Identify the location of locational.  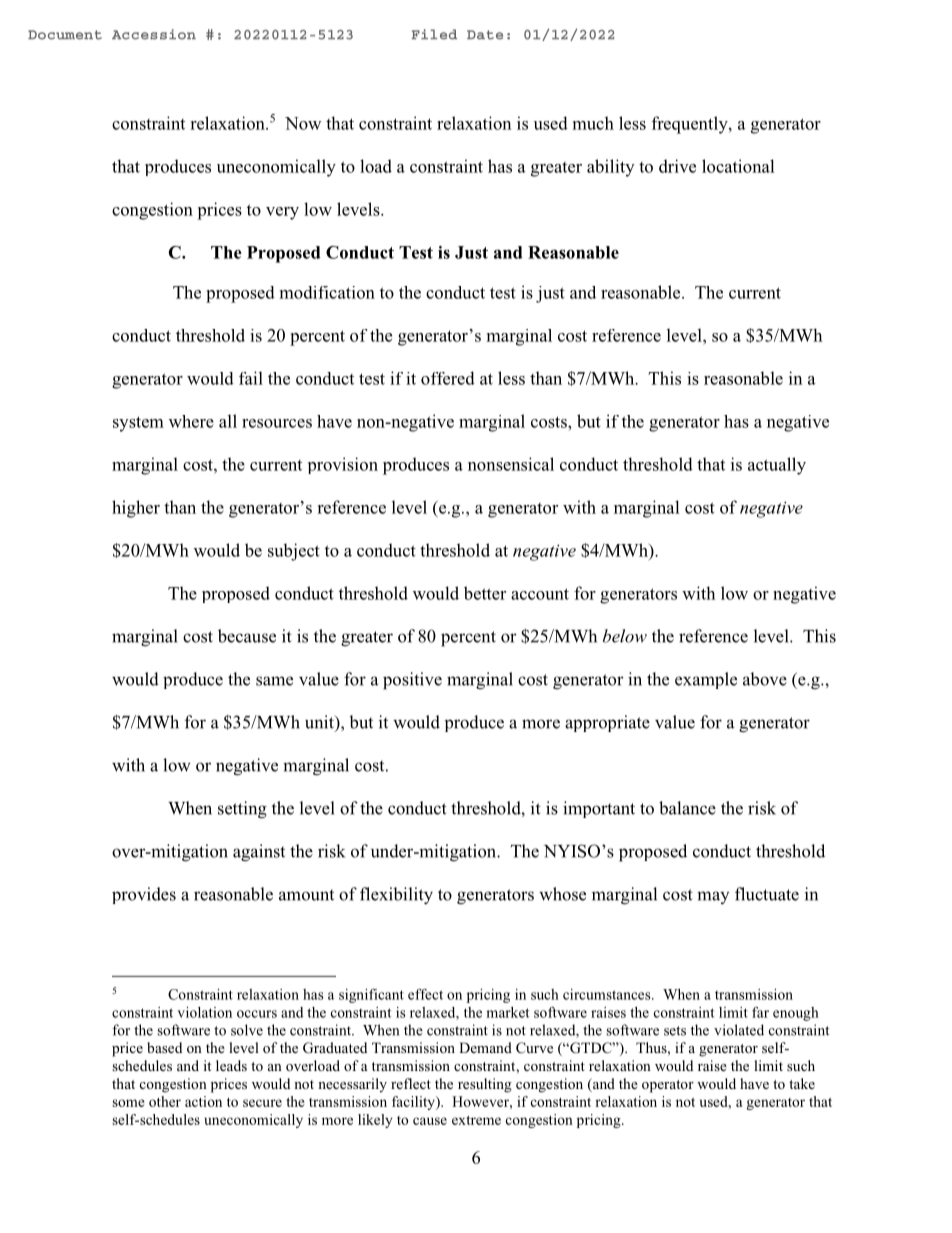
(738, 166).
